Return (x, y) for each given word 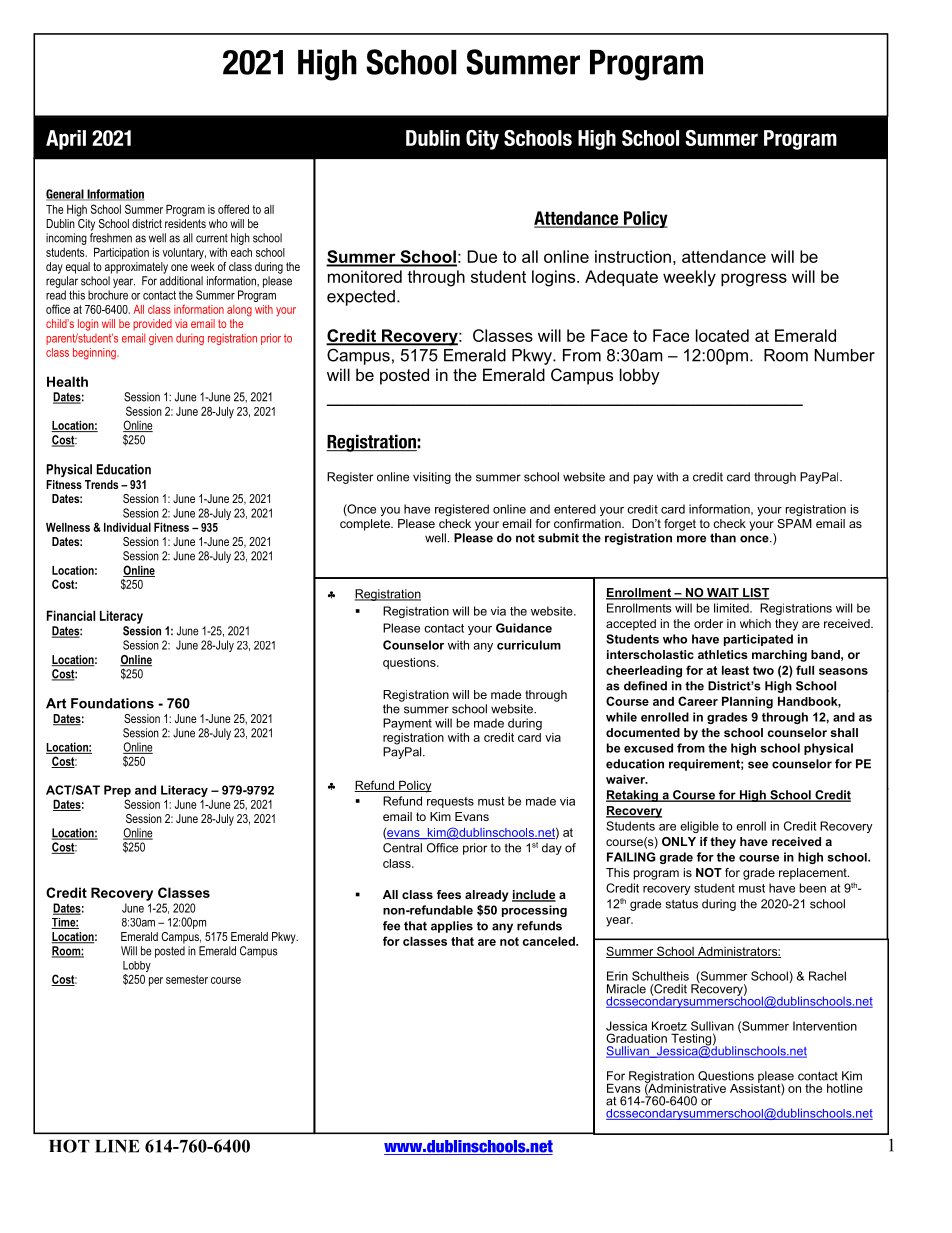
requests (450, 802)
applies (452, 927)
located (722, 335)
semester (187, 979)
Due (482, 256)
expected (361, 298)
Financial (71, 615)
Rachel (827, 976)
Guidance (524, 628)
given (161, 339)
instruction (633, 256)
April (66, 140)
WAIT (723, 593)
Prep (117, 791)
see (758, 765)
